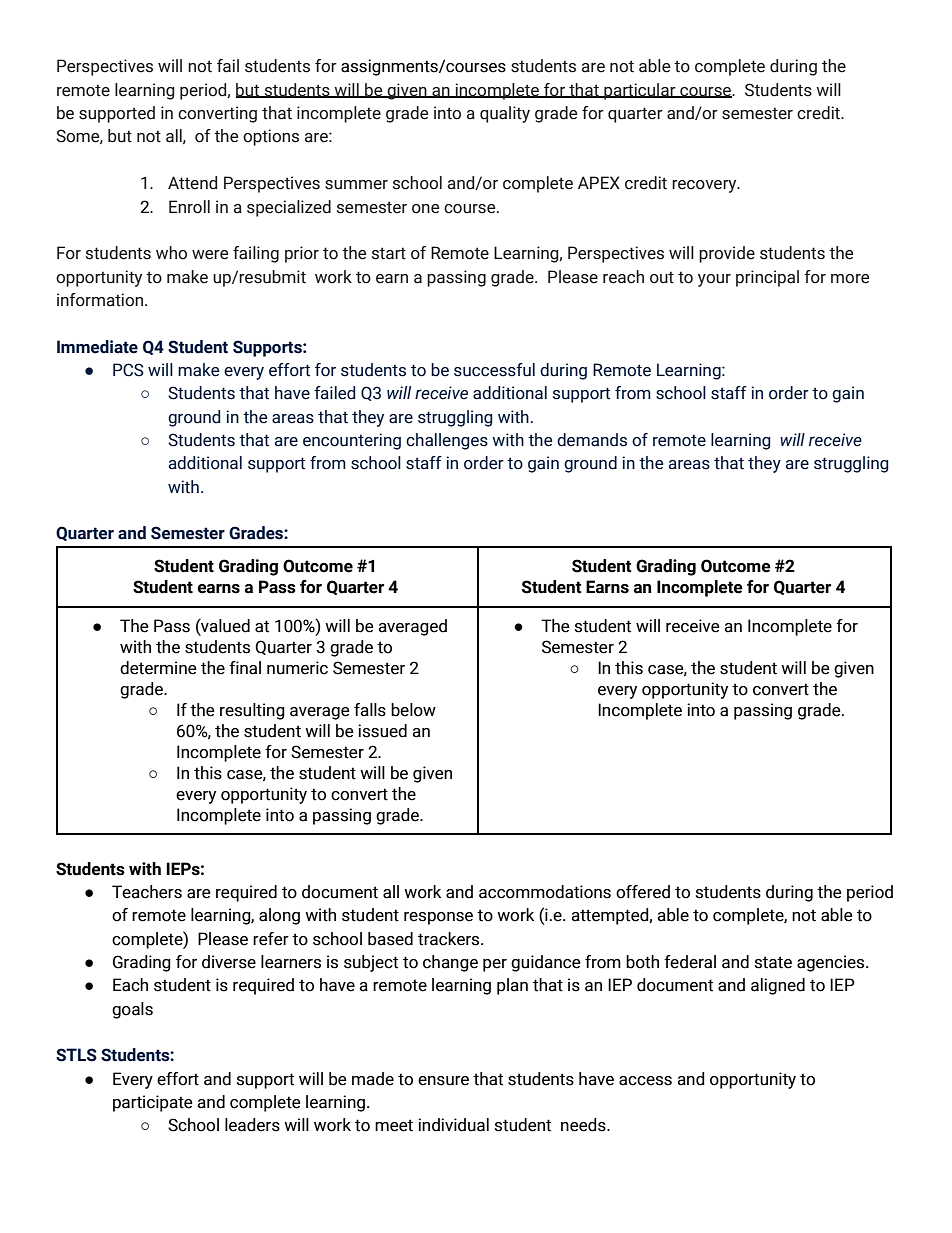  What do you see at coordinates (271, 137) in the page?
I see `options` at bounding box center [271, 137].
